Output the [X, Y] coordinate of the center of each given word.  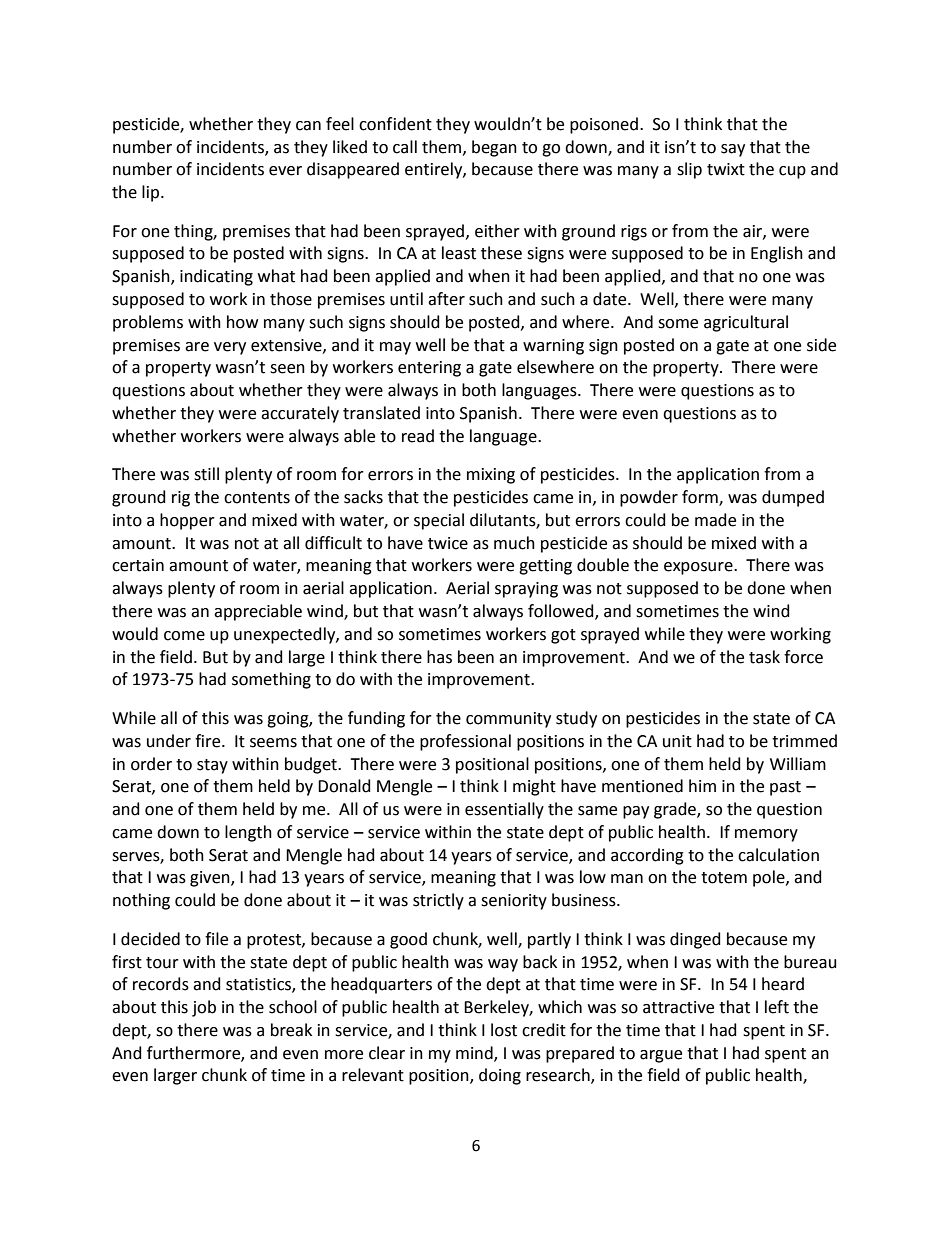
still [206, 474]
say [733, 150]
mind [475, 1053]
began [494, 148]
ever [285, 171]
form [701, 498]
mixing [491, 476]
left [777, 1007]
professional [465, 742]
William [798, 764]
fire [209, 741]
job [204, 1008]
